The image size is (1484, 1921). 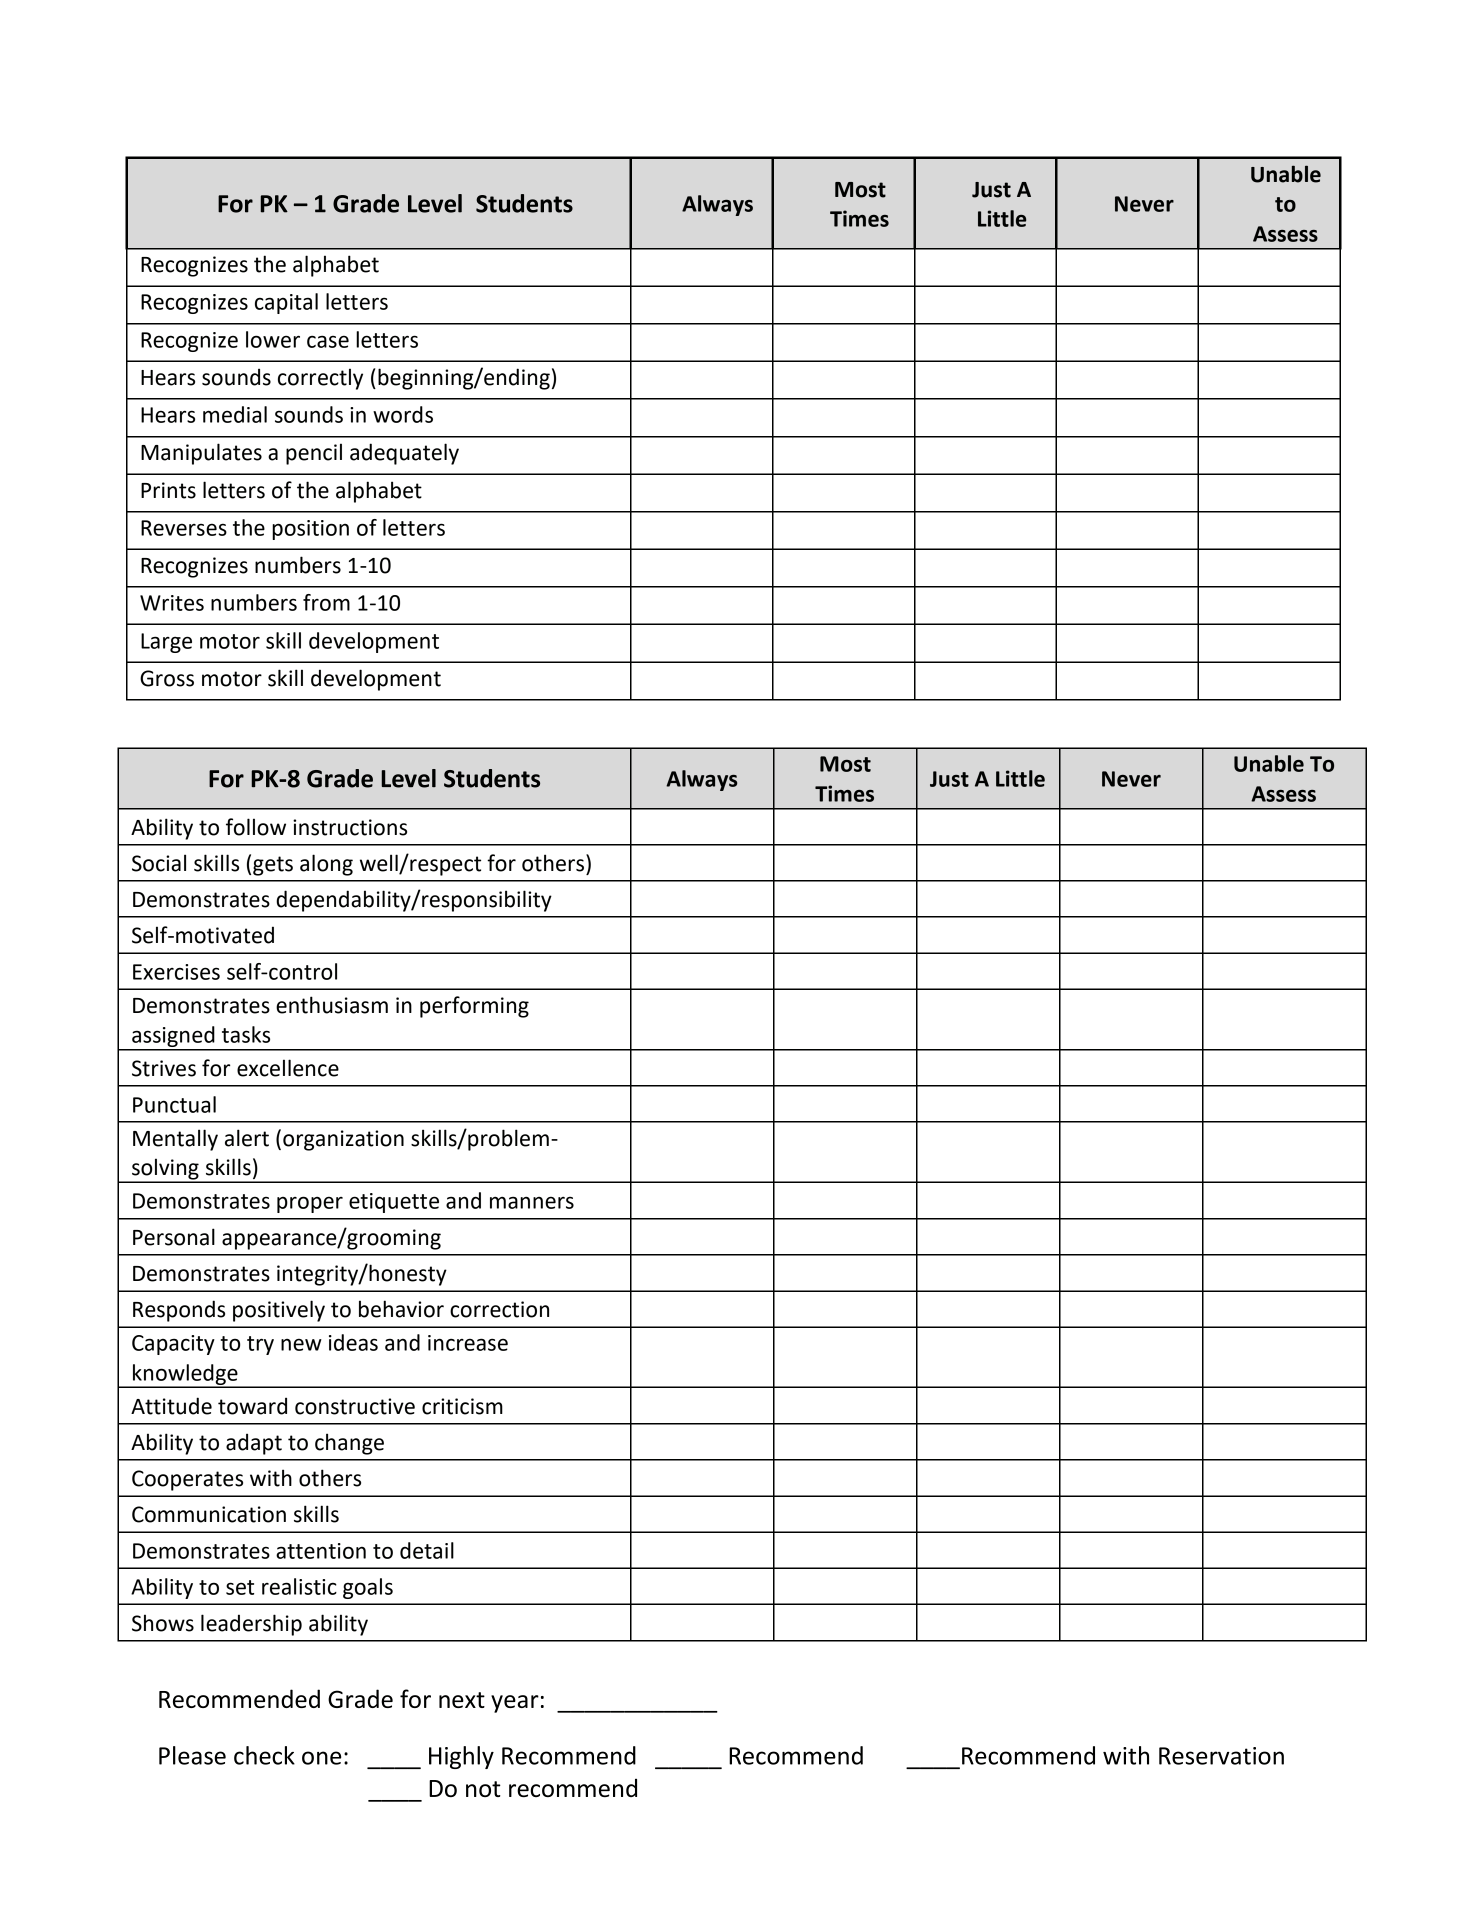 What do you see at coordinates (273, 866) in the screenshot?
I see `gets` at bounding box center [273, 866].
